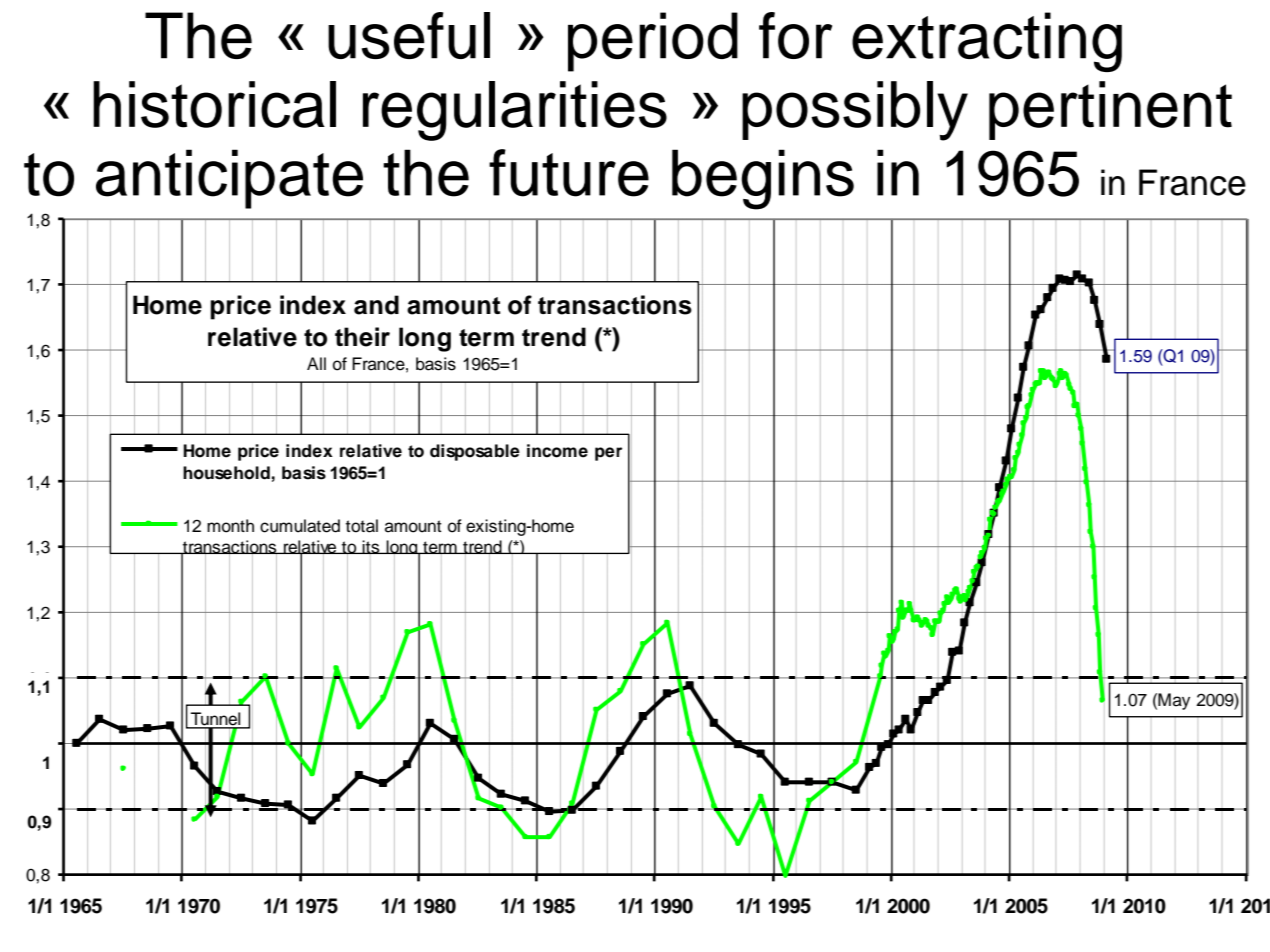 The height and width of the document is (952, 1270). Describe the element at coordinates (300, 526) in the document. I see `cumulated` at that location.
